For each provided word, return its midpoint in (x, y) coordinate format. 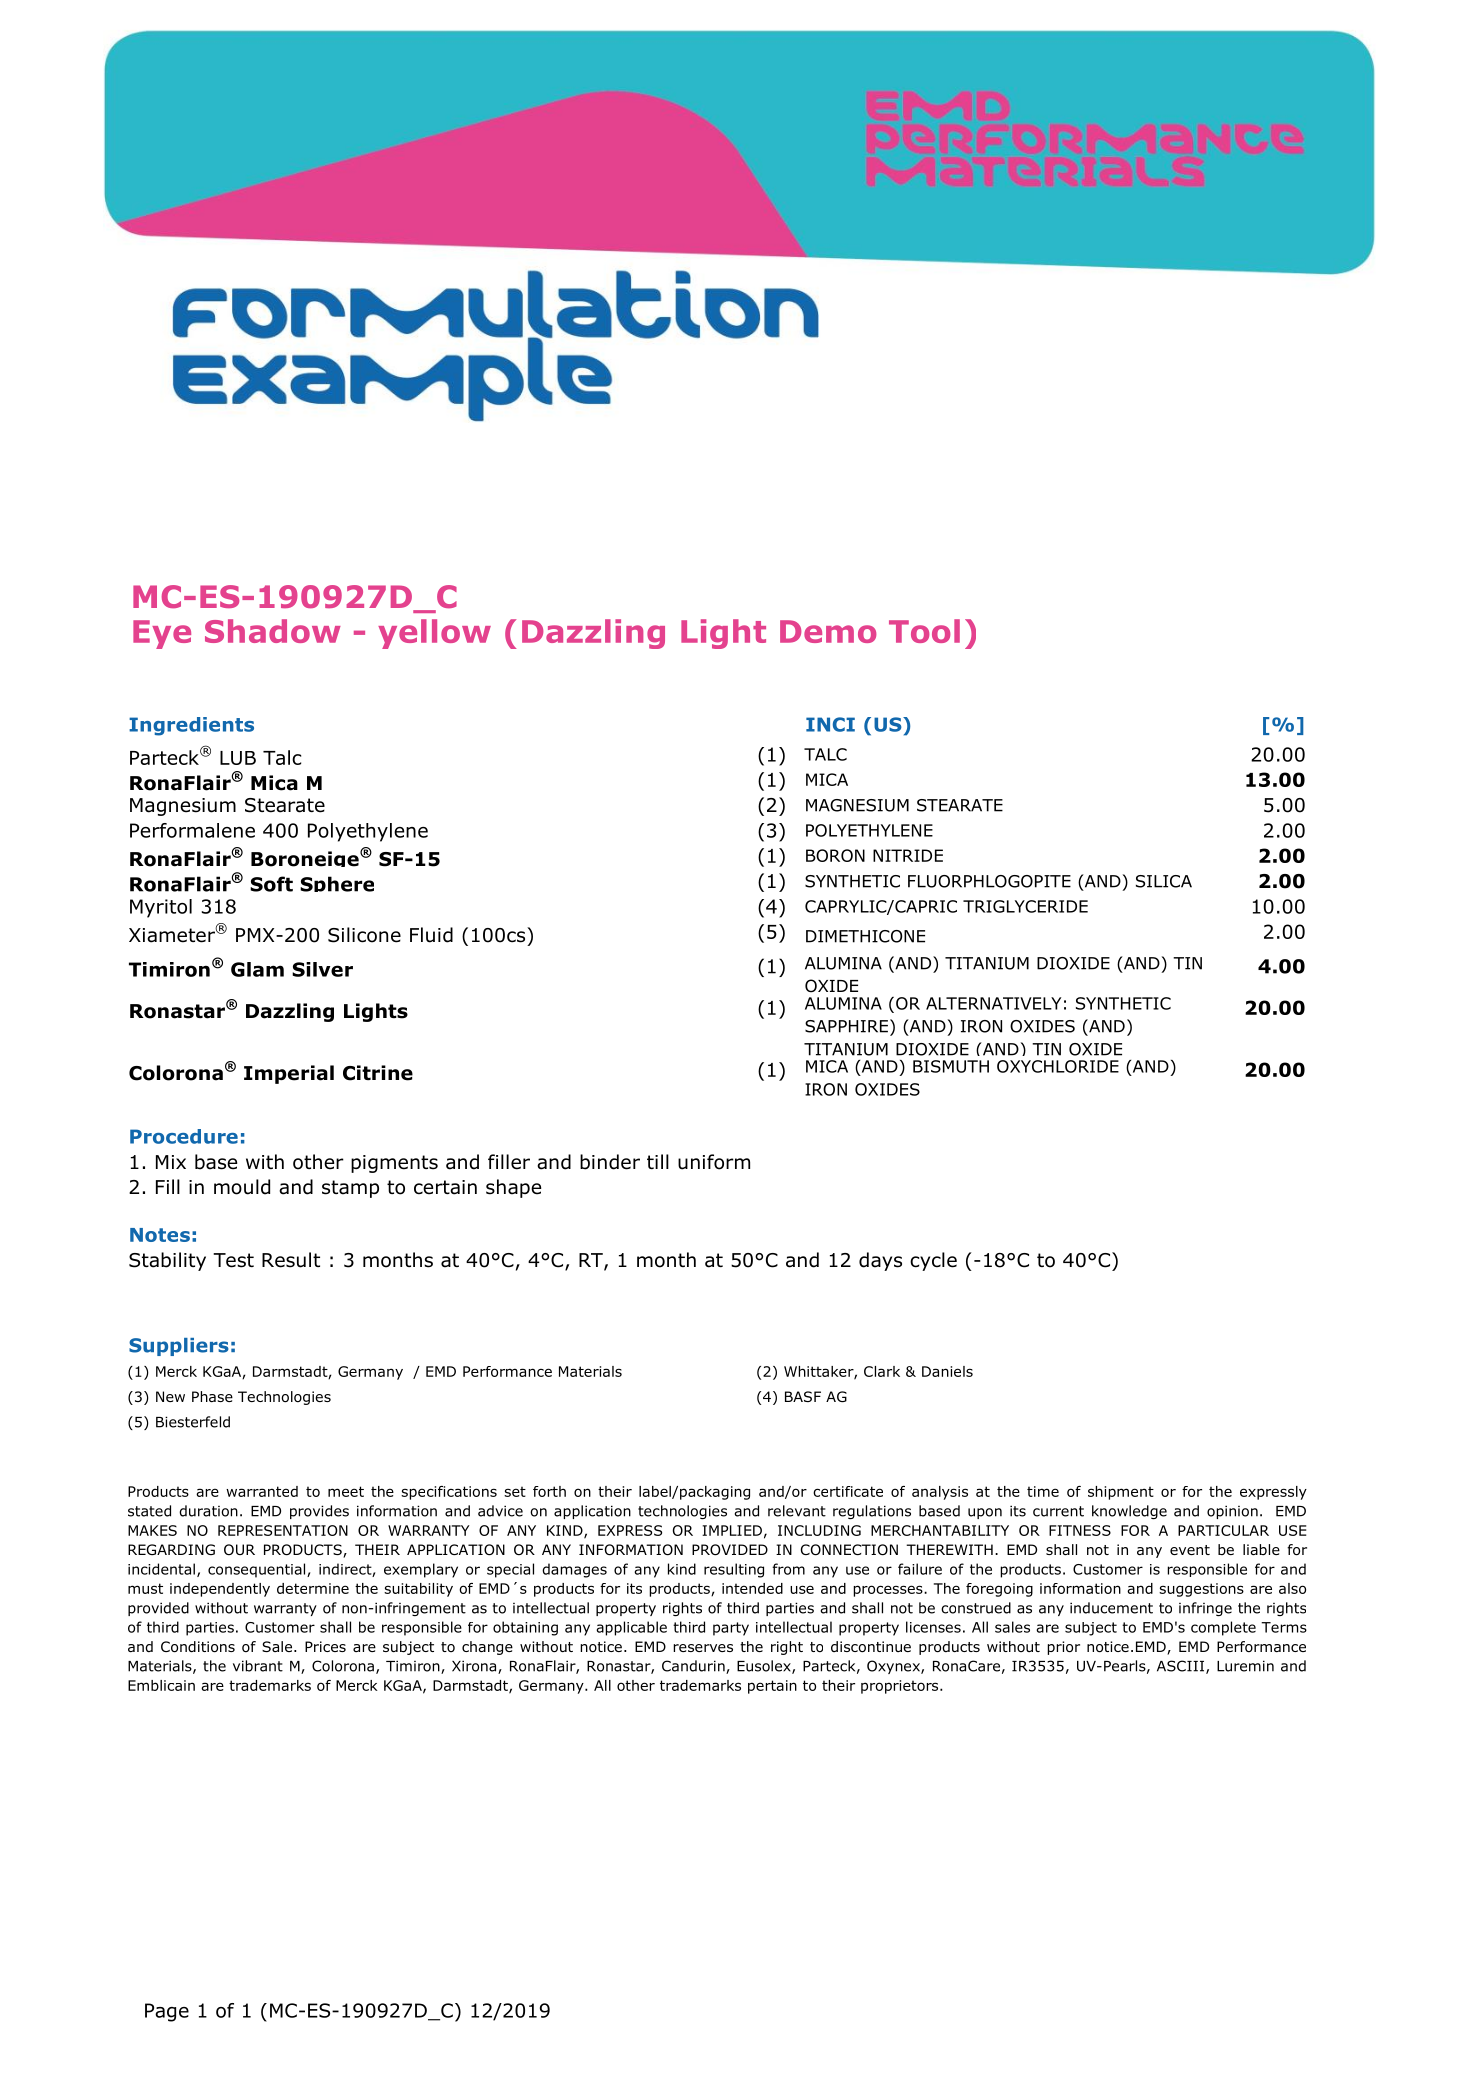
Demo (828, 631)
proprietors (901, 1687)
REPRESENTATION (283, 1530)
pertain (772, 1687)
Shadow (273, 631)
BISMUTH (951, 1066)
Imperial (289, 1074)
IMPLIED (732, 1530)
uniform (714, 1162)
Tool (924, 631)
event (1190, 1550)
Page (167, 2012)
